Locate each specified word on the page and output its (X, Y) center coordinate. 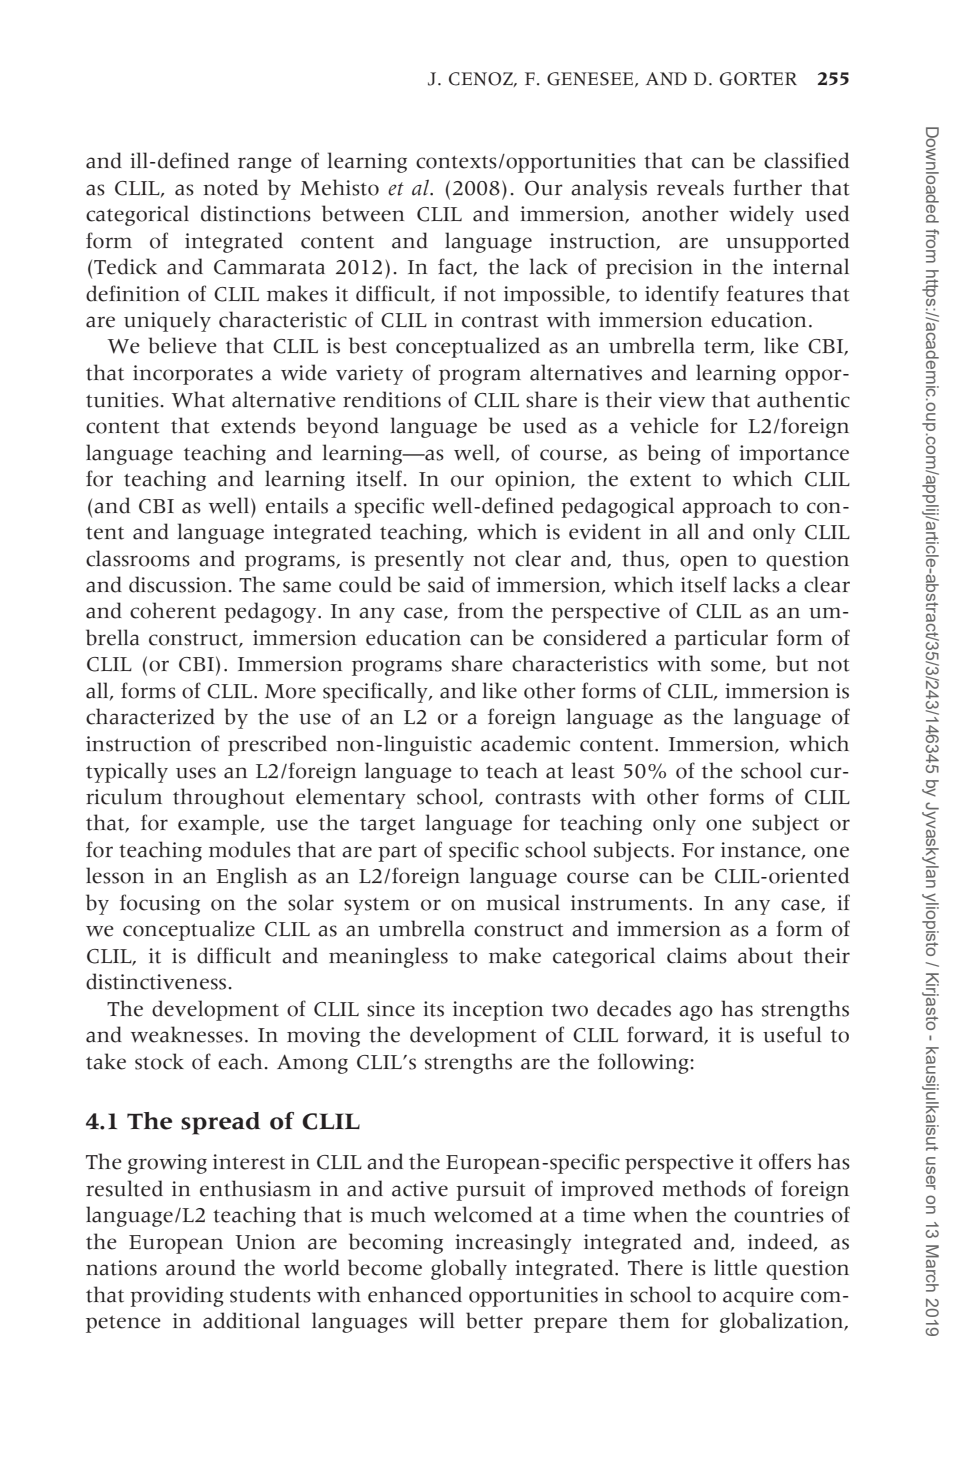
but (792, 663)
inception (498, 1011)
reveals (690, 187)
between (363, 213)
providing (177, 1296)
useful (792, 1034)
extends (258, 425)
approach (726, 507)
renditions (392, 399)
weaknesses (187, 1034)
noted (230, 187)
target (387, 826)
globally (469, 1269)
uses (196, 773)
